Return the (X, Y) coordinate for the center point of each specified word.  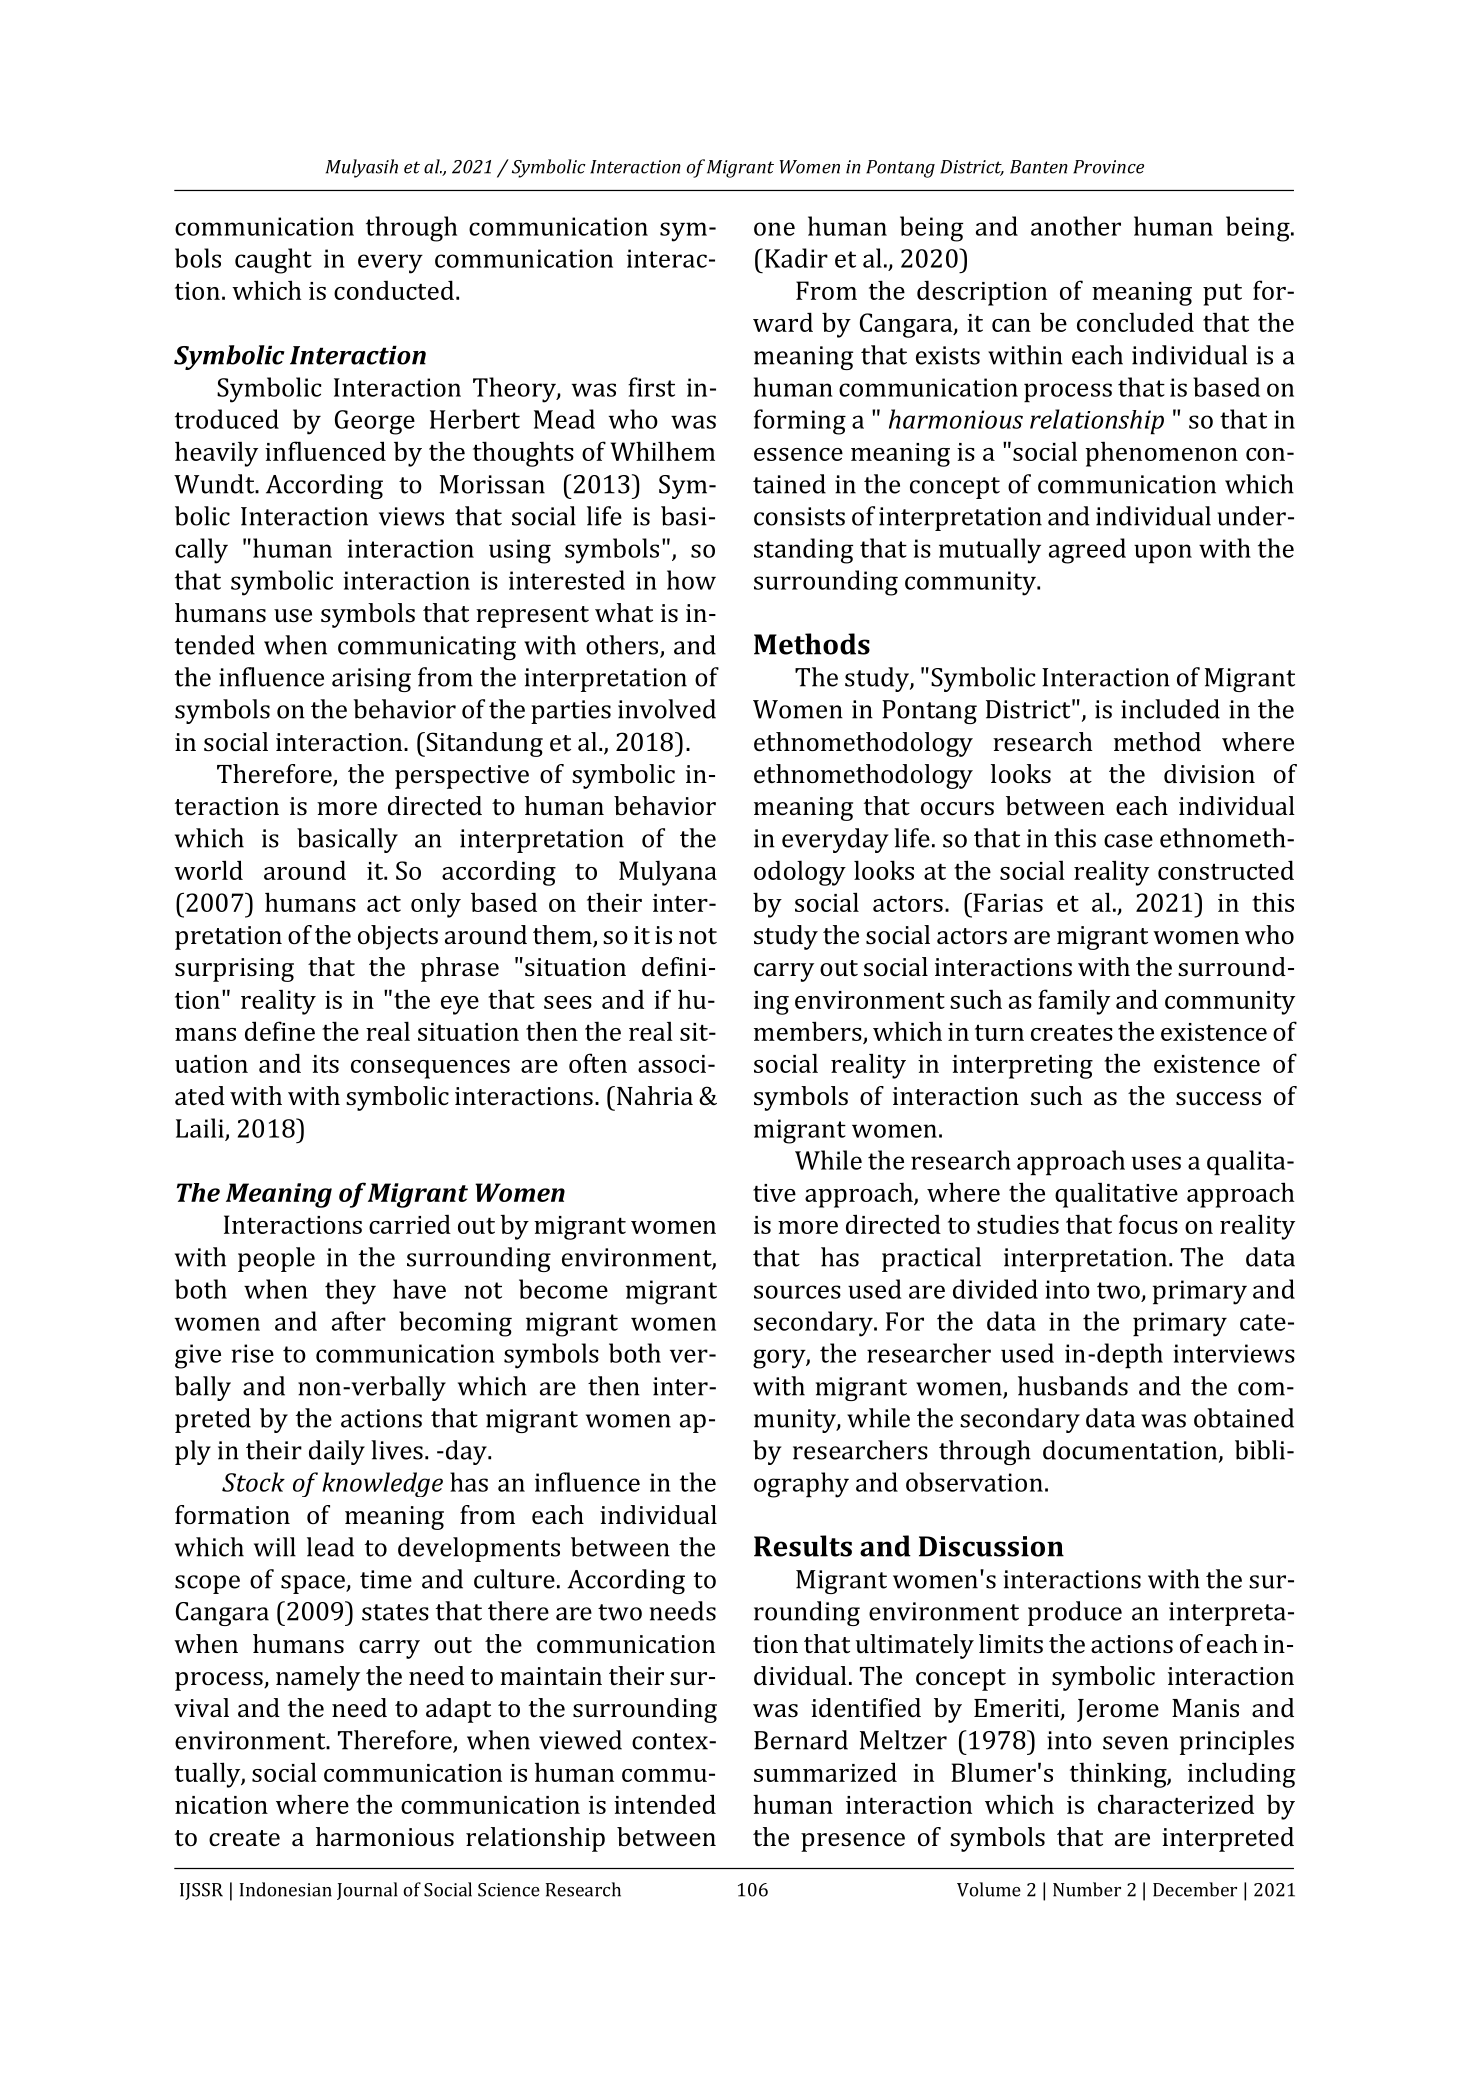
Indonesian (286, 1889)
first (651, 387)
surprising (234, 970)
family (1074, 1002)
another (1076, 226)
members (808, 1031)
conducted (394, 290)
